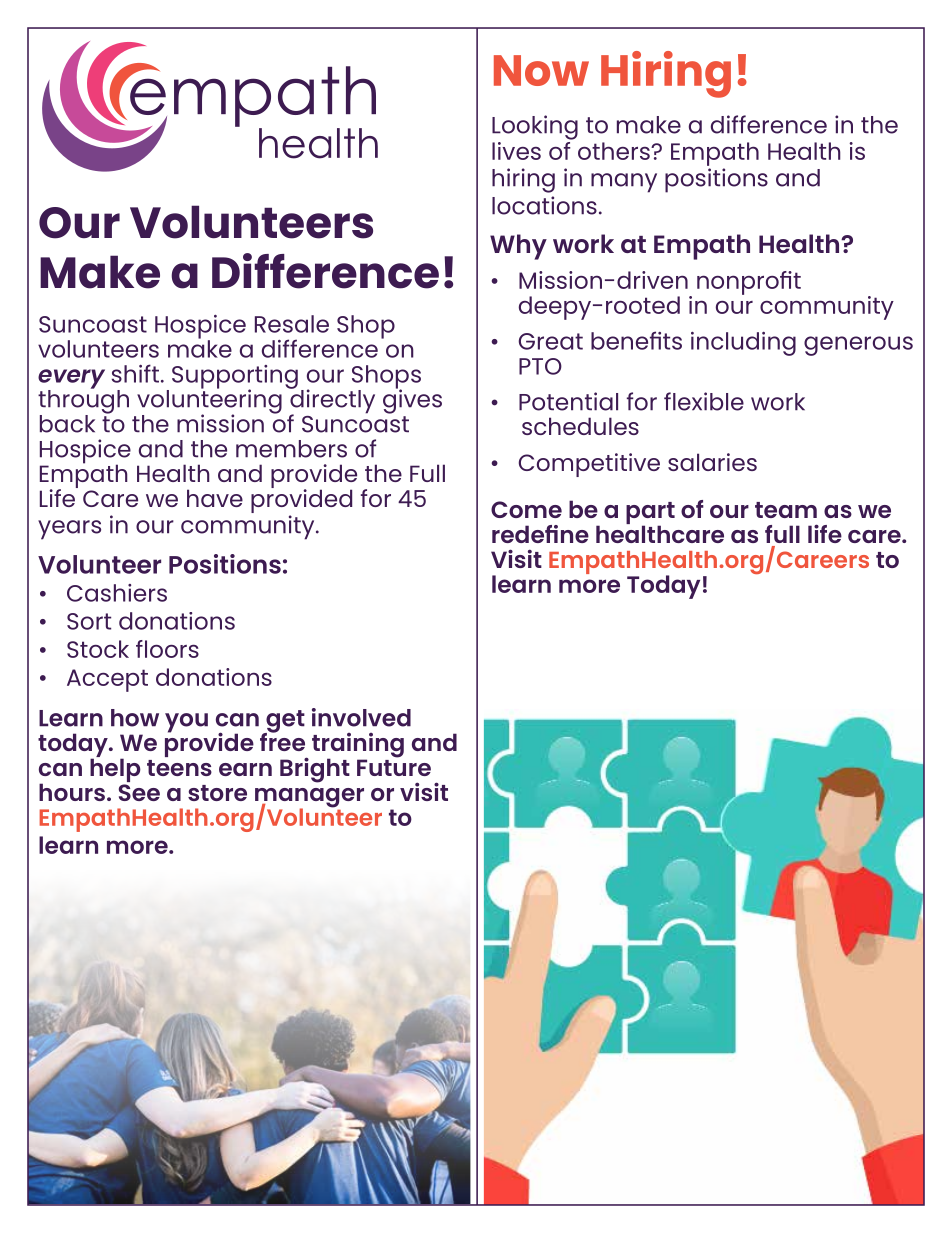  What do you see at coordinates (540, 534) in the screenshot?
I see `redefine` at bounding box center [540, 534].
